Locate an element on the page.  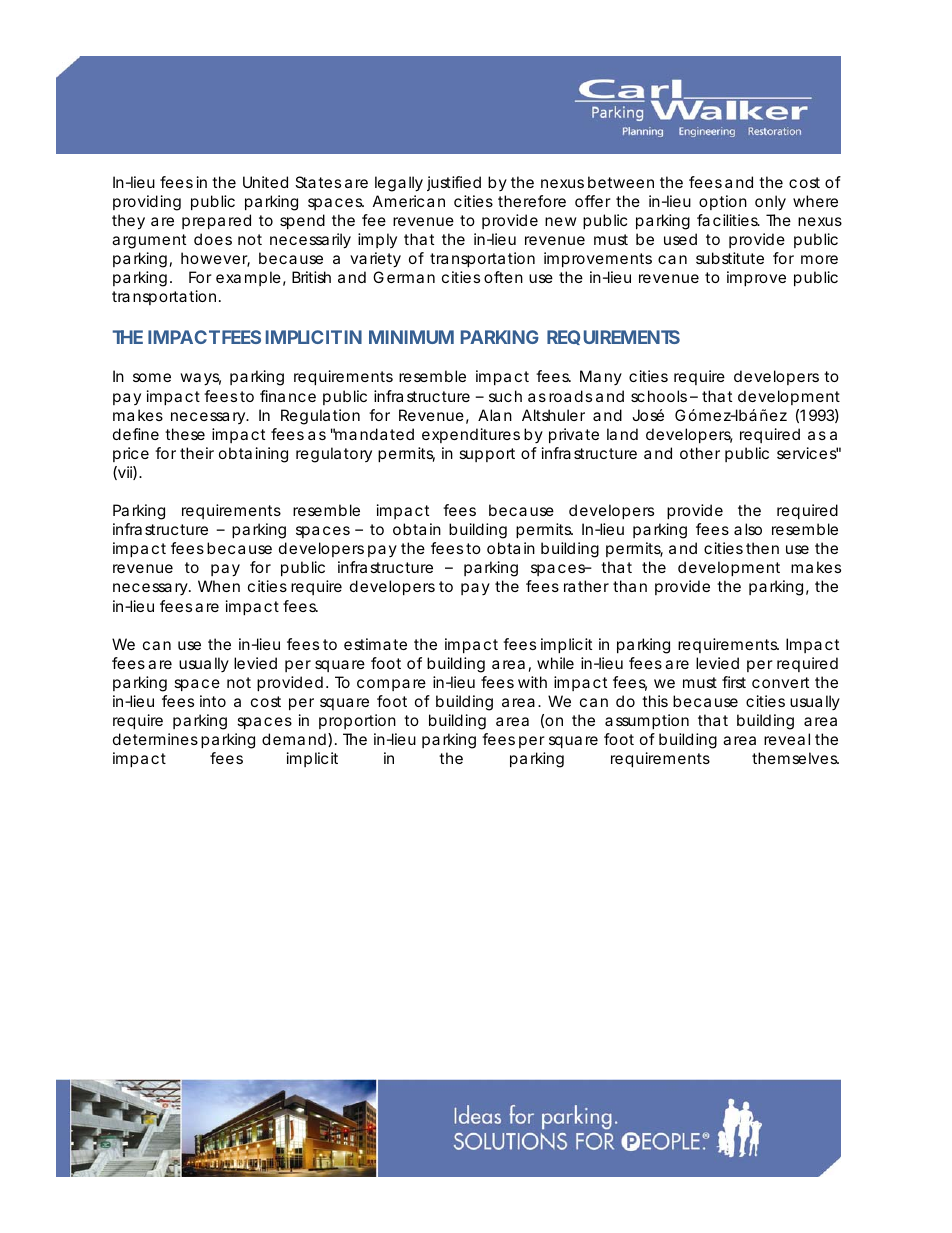
their is located at coordinates (197, 453).
